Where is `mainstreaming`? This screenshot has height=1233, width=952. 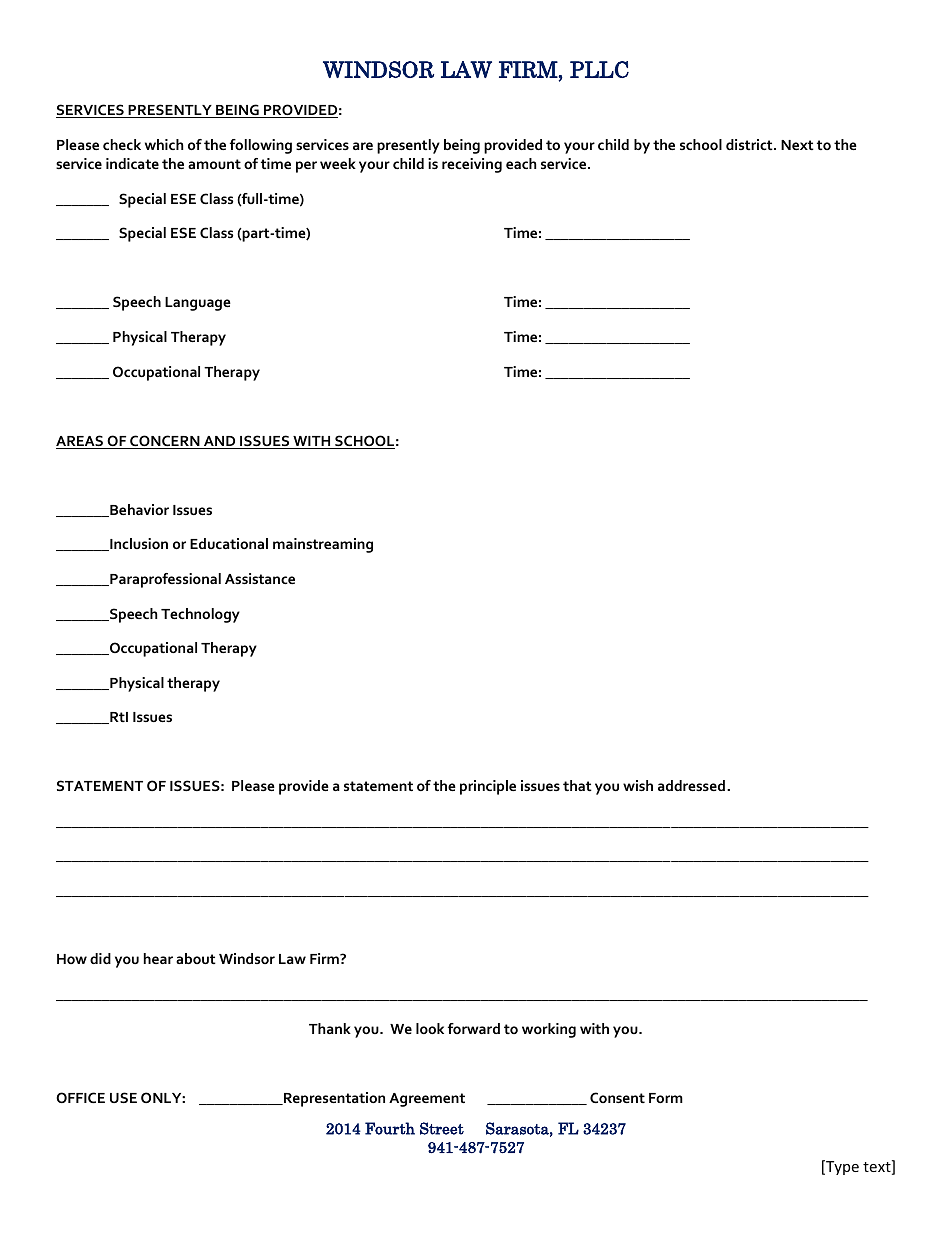 mainstreaming is located at coordinates (323, 545).
